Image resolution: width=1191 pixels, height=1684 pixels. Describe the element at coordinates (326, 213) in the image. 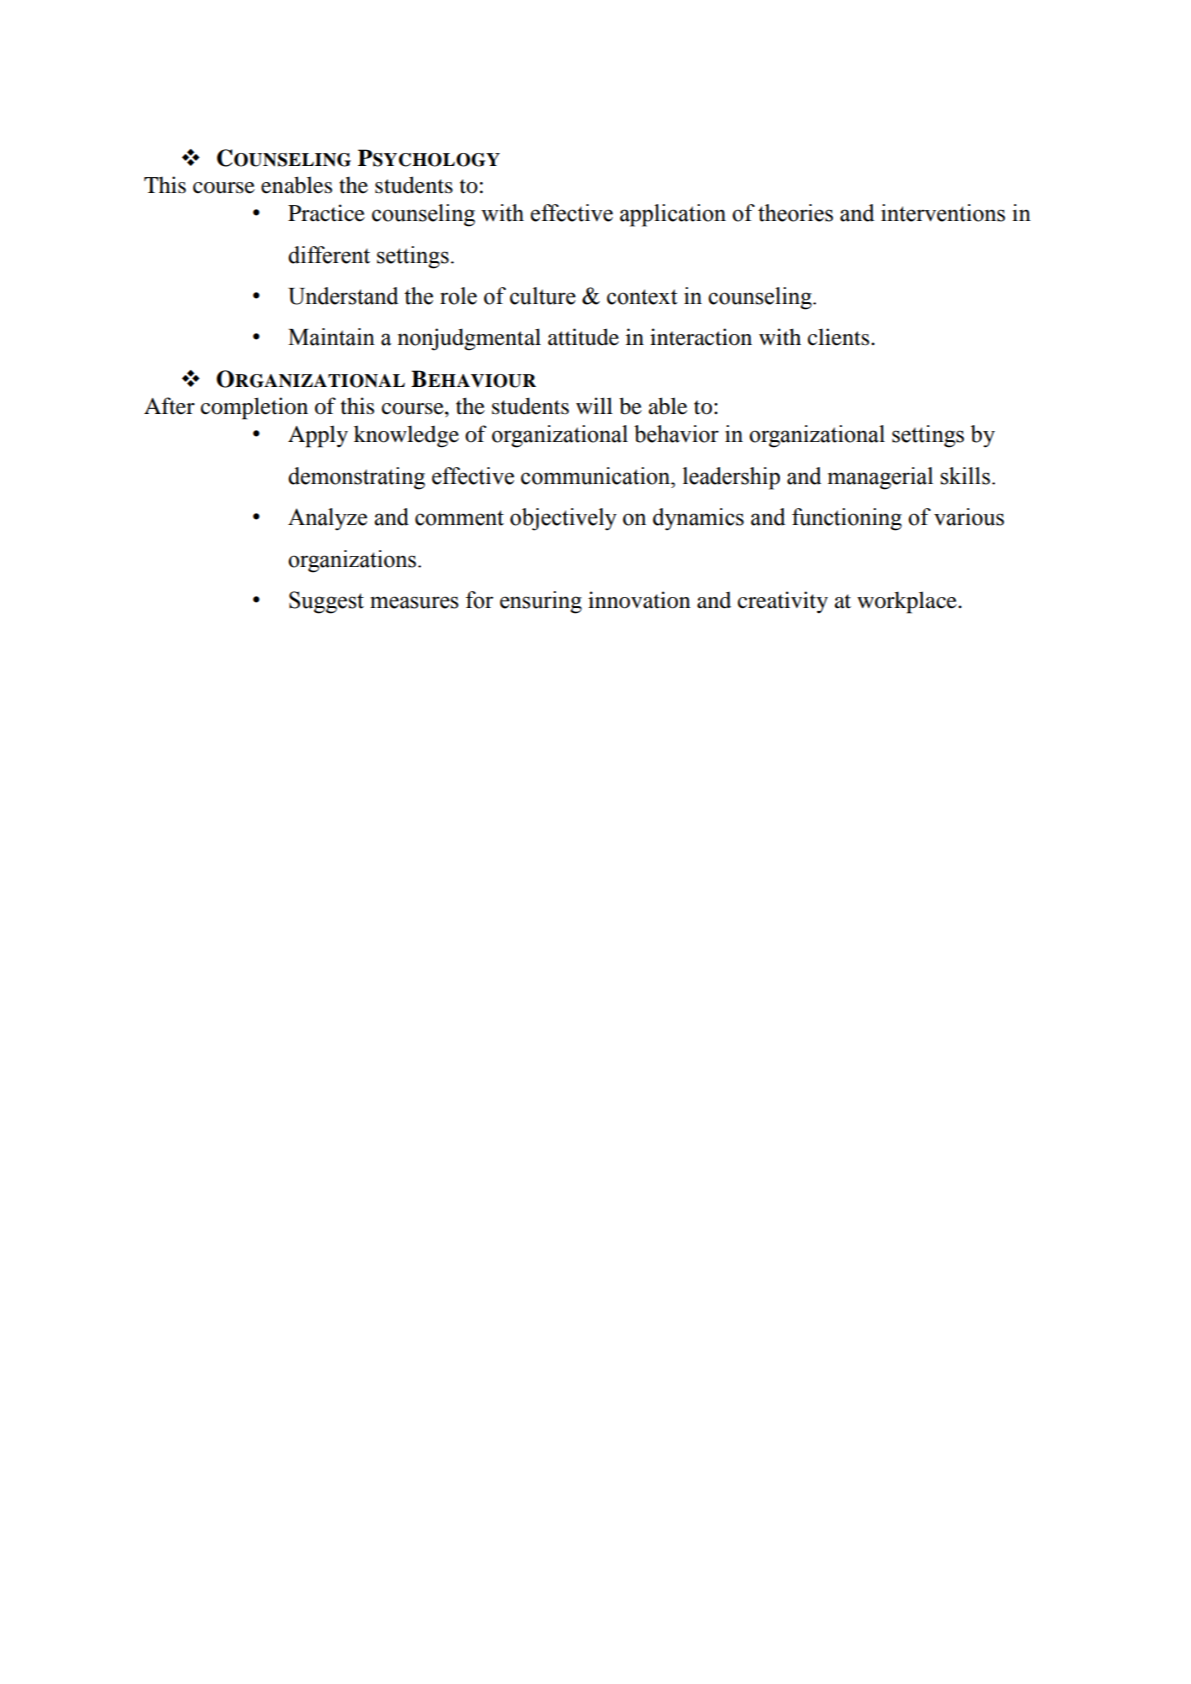

I see `Practice` at that location.
